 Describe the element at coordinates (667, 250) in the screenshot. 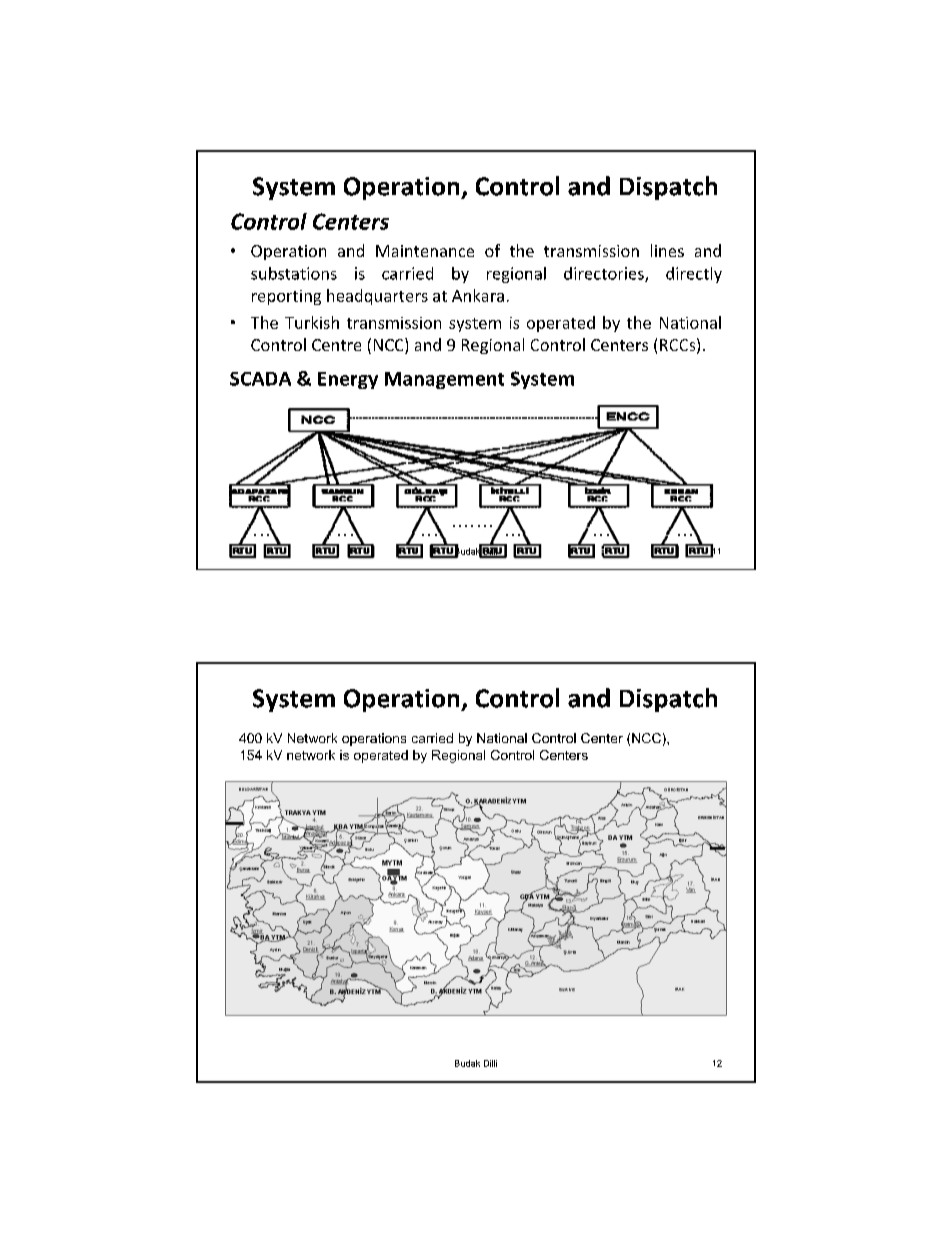

I see `lines` at that location.
